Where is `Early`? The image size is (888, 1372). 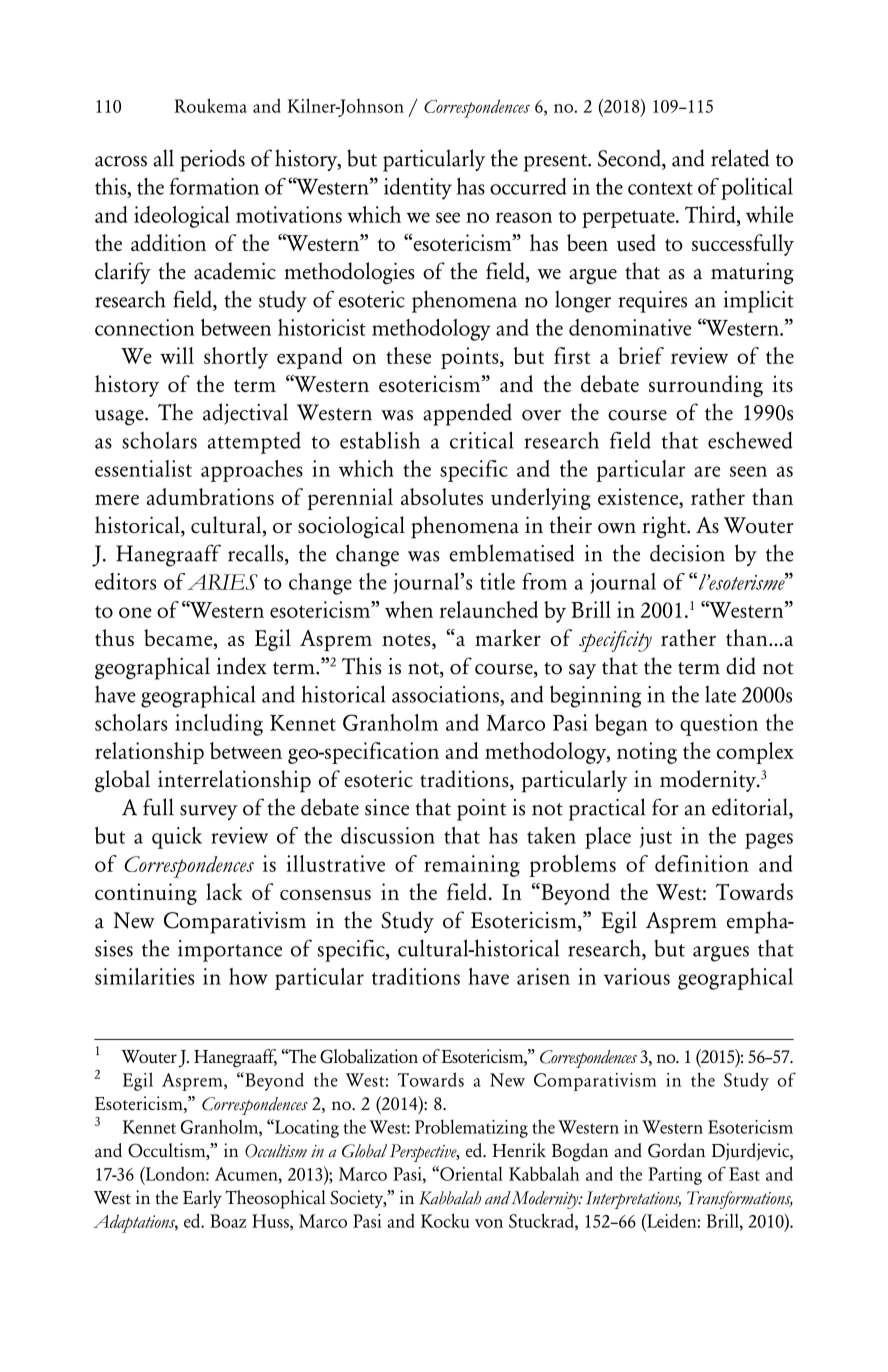
Early is located at coordinates (202, 1199).
